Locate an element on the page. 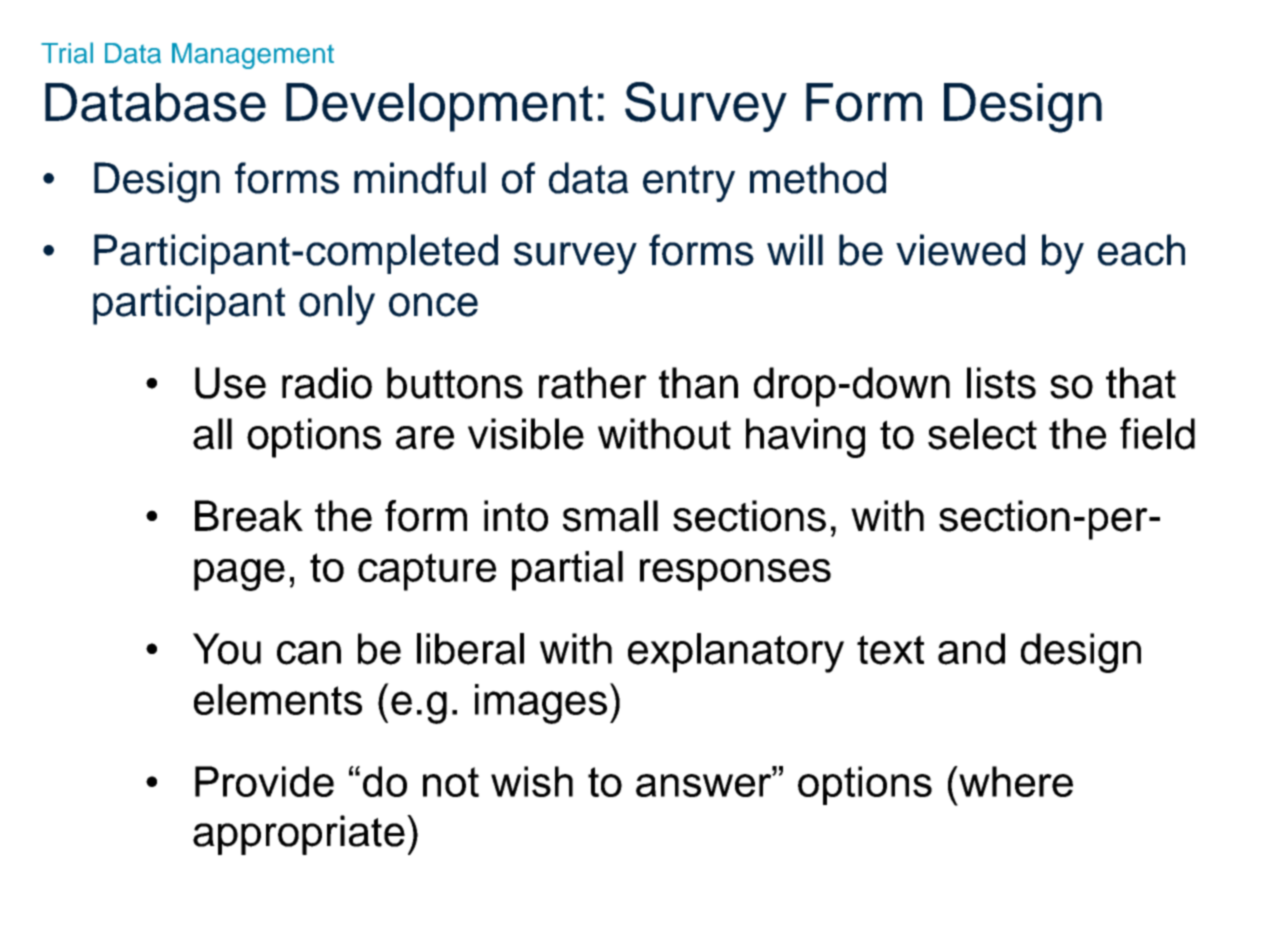  You is located at coordinates (227, 649).
